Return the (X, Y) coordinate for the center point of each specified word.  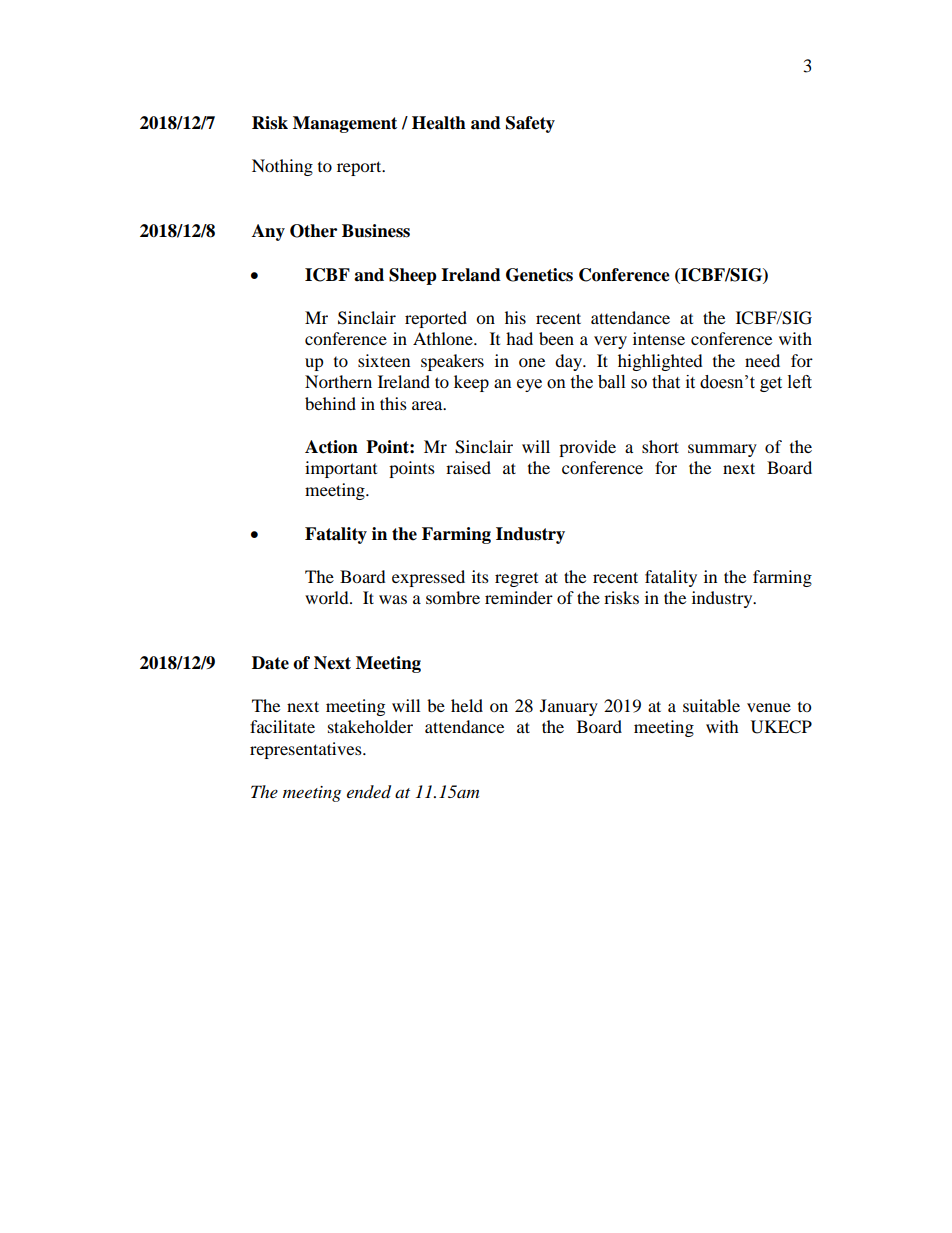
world (328, 597)
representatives (307, 750)
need (762, 360)
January (569, 707)
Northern (338, 381)
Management (345, 124)
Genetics (539, 275)
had (519, 338)
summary (722, 450)
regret (516, 580)
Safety (530, 124)
